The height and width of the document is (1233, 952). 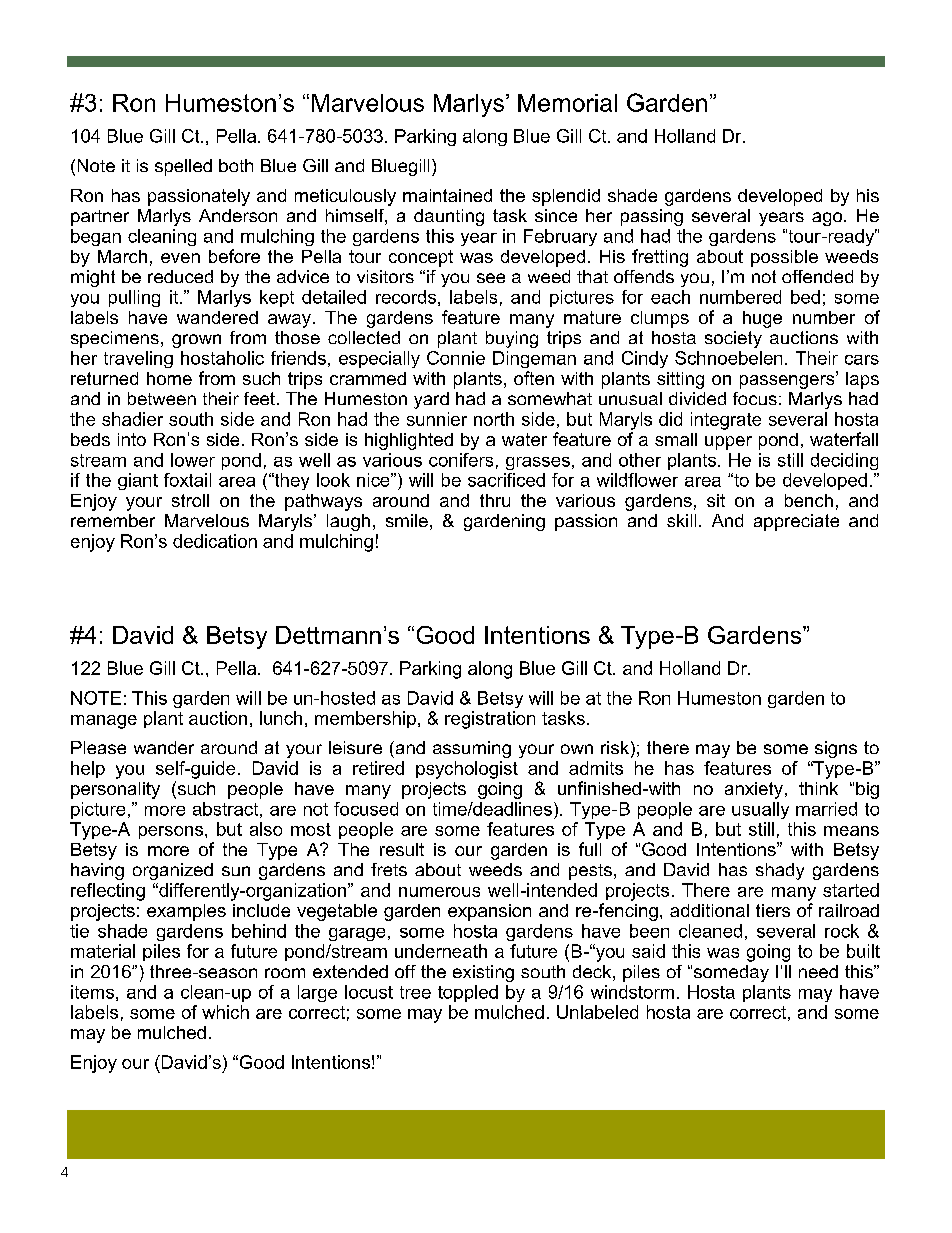 What do you see at coordinates (828, 219) in the document?
I see `ago` at bounding box center [828, 219].
